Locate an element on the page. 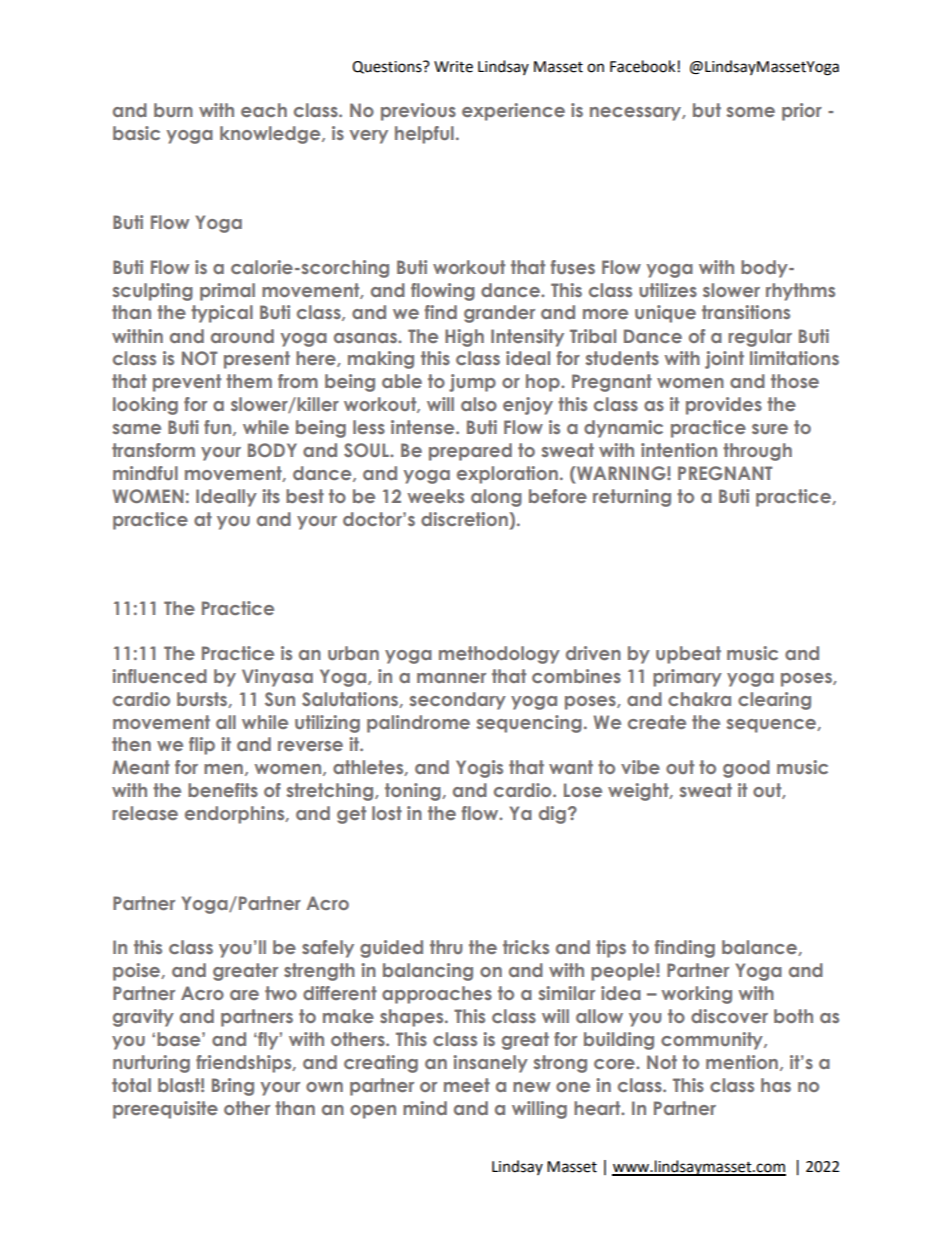 This page has width=952, height=1233. prevent is located at coordinates (187, 383).
